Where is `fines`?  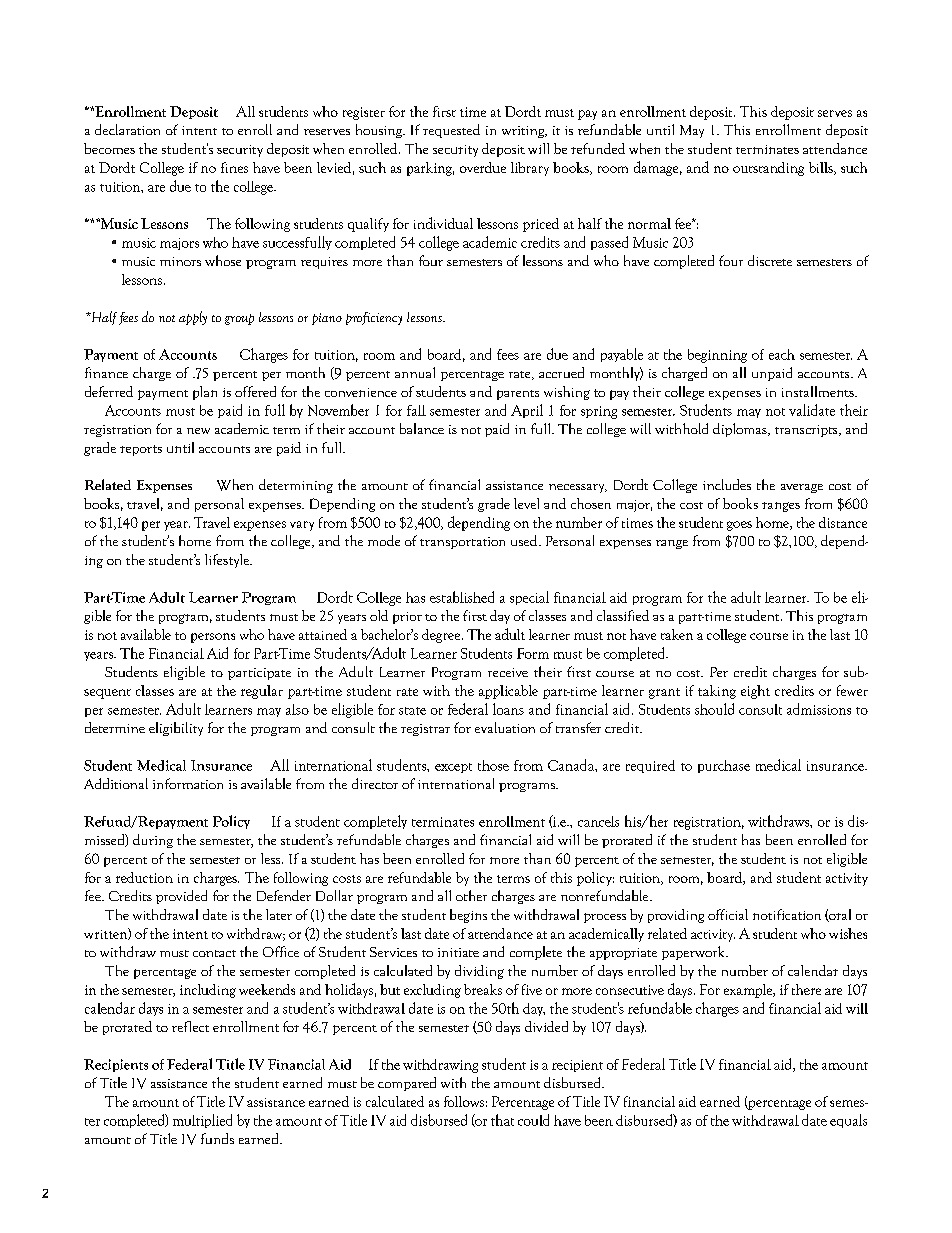
fines is located at coordinates (234, 167).
